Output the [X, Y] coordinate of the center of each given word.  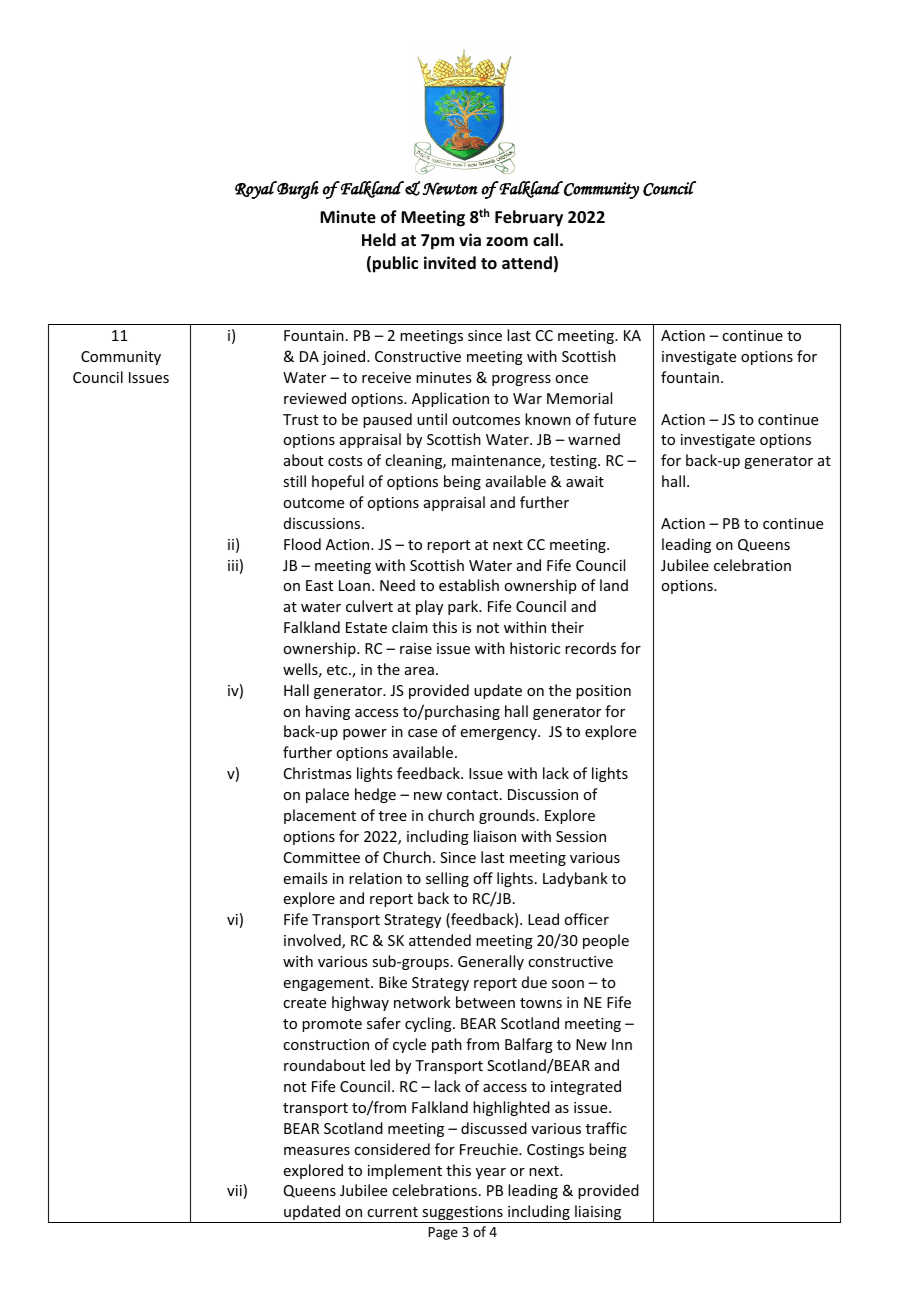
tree [393, 816]
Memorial [579, 398]
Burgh [297, 190]
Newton [450, 189]
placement [320, 816]
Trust [300, 419]
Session [581, 836]
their [567, 627]
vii [234, 1190]
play [429, 607]
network [422, 1002]
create [304, 1003]
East [319, 585]
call [545, 239]
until [432, 419]
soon [568, 984]
